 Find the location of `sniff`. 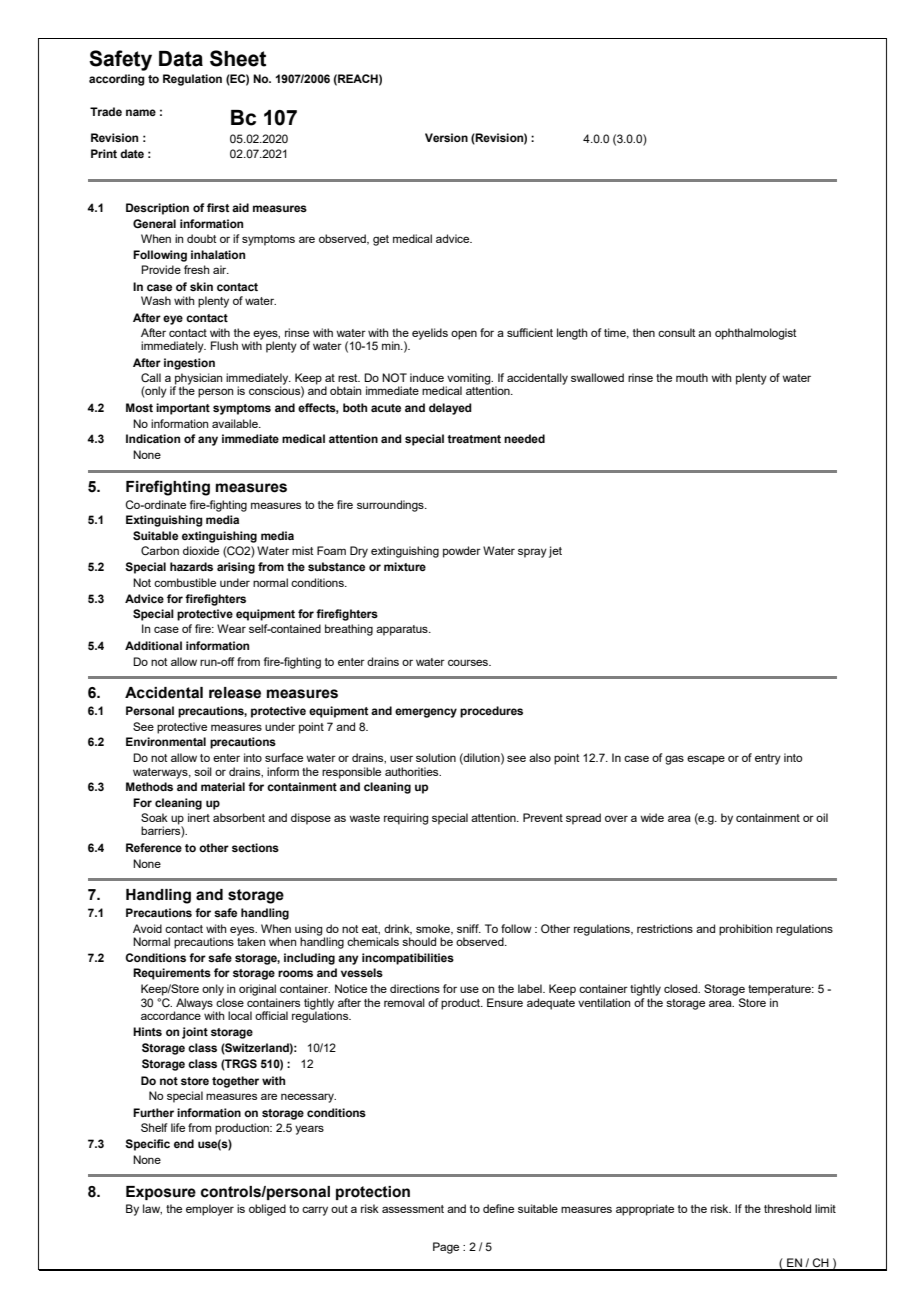

sniff is located at coordinates (469, 928).
